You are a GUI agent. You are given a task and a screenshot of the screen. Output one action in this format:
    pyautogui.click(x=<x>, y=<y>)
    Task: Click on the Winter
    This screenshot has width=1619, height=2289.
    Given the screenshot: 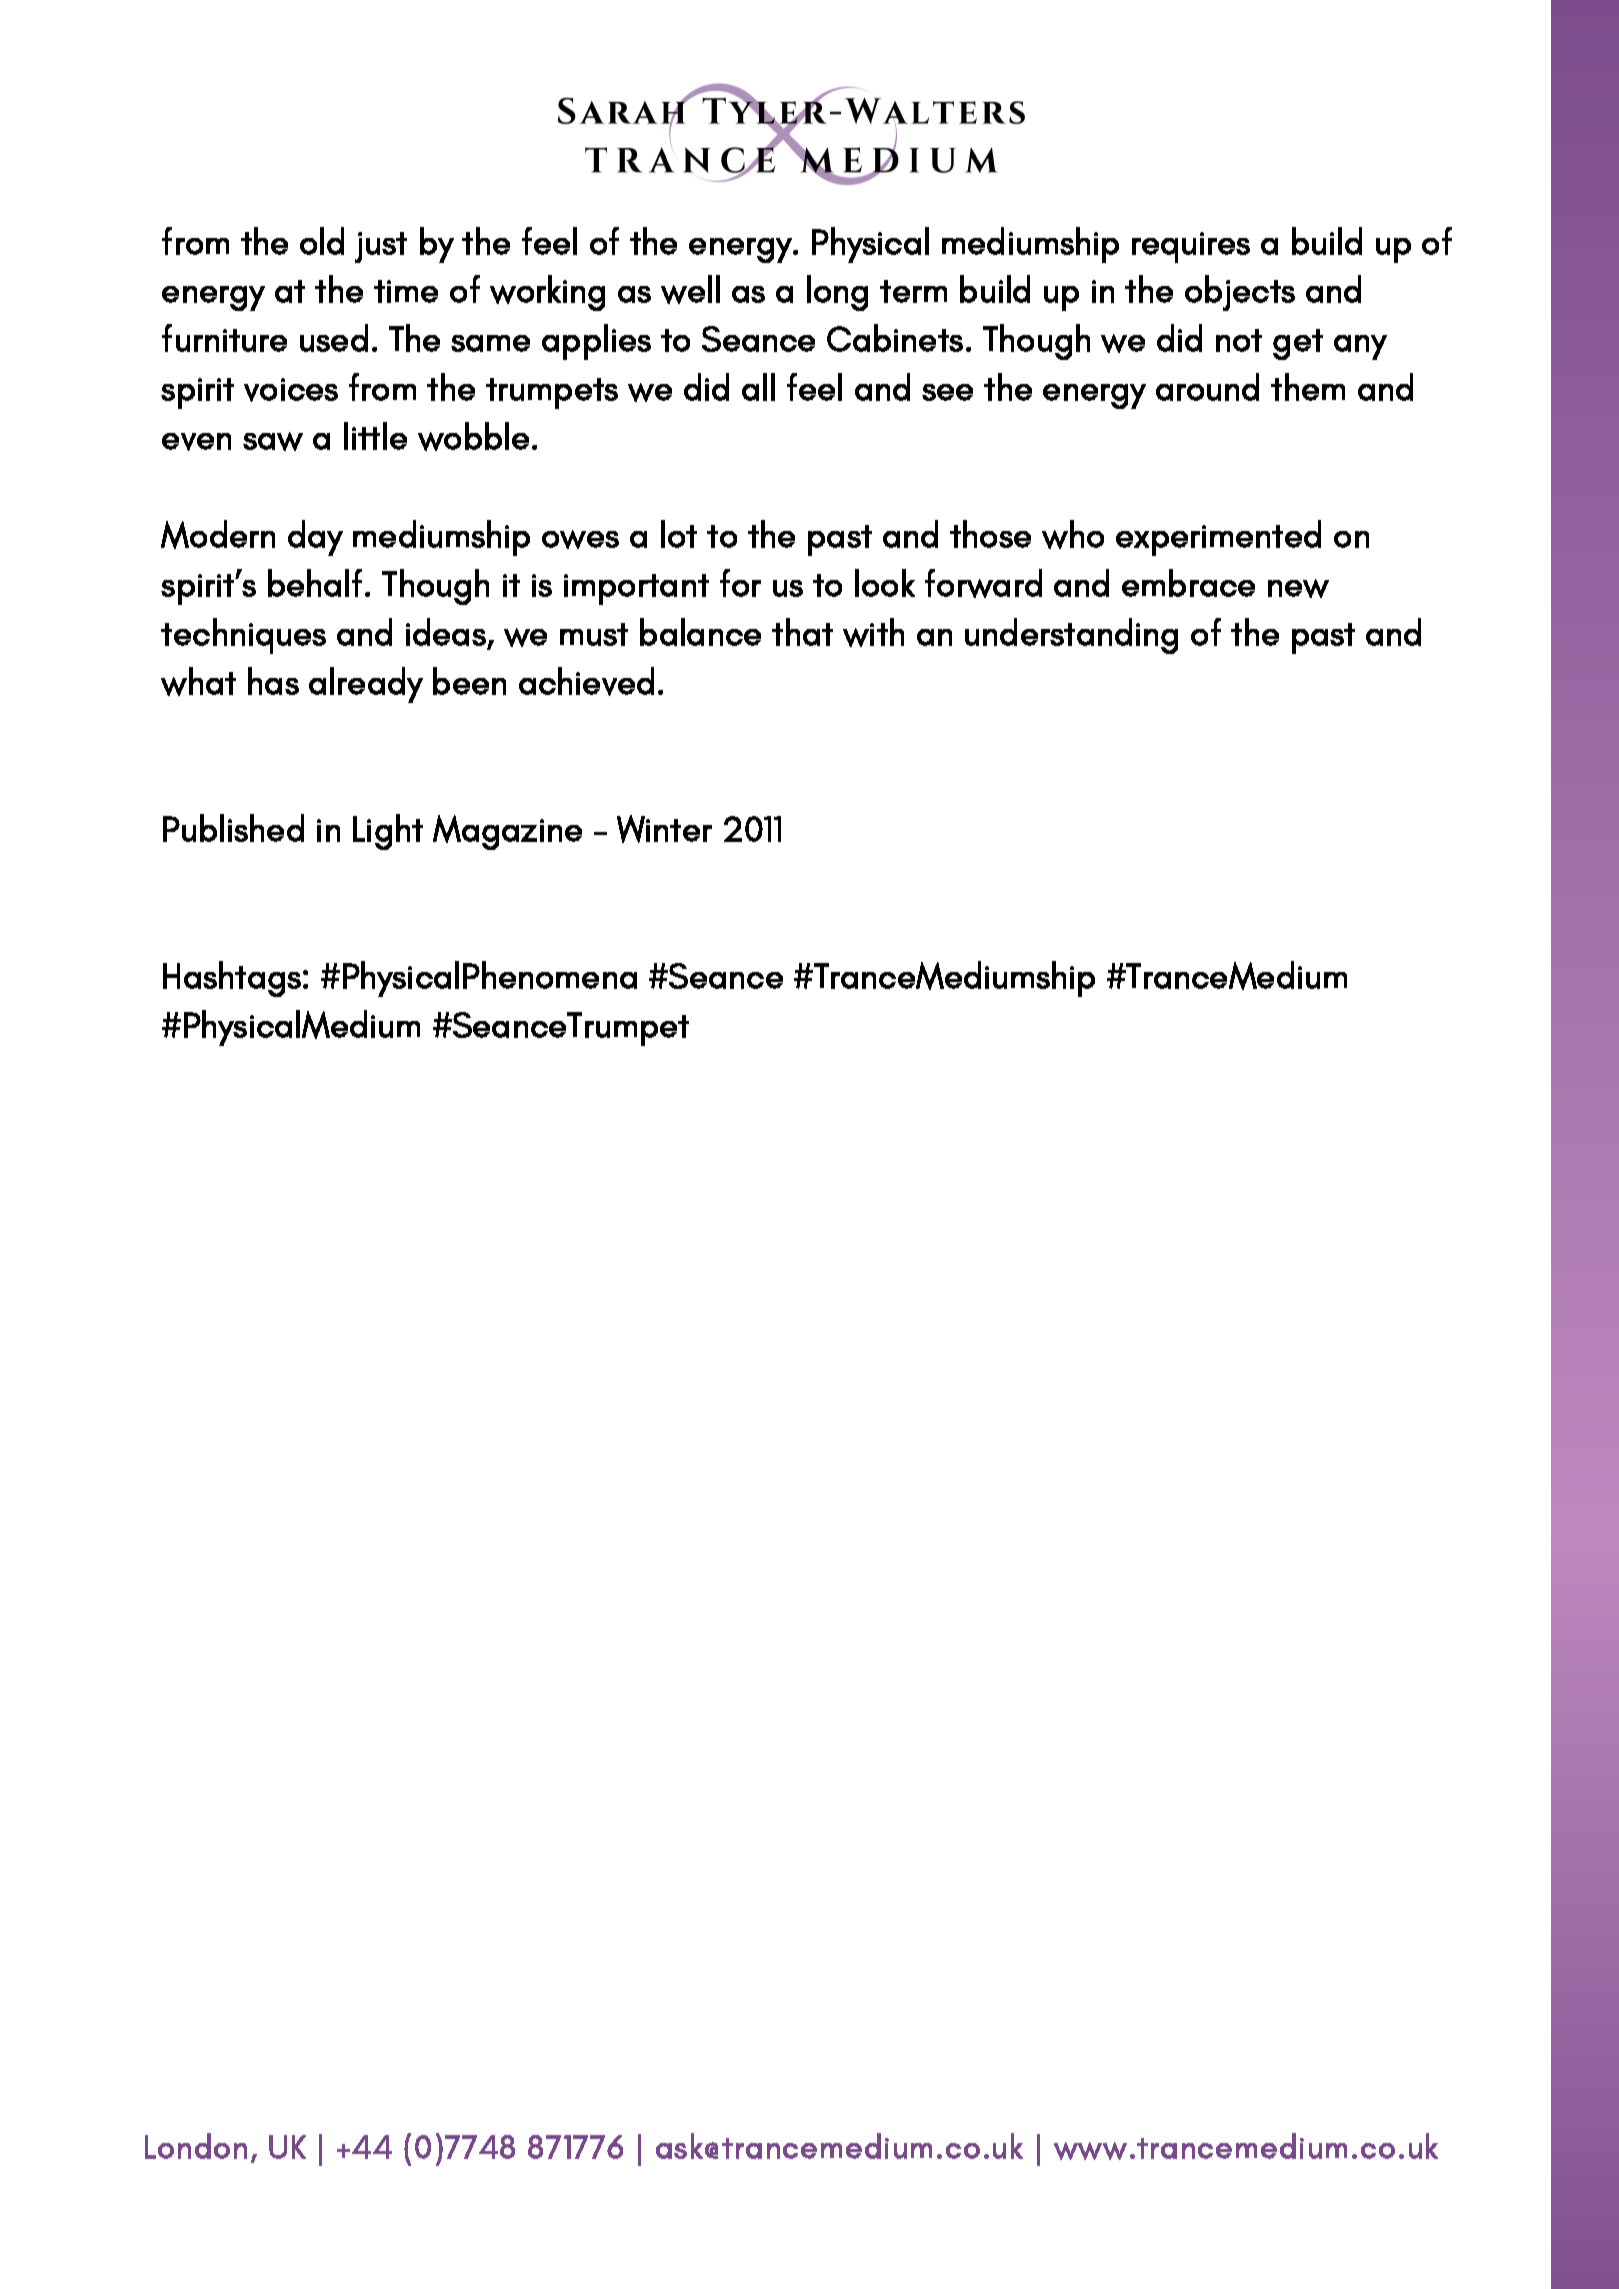 What is the action you would take?
    pyautogui.click(x=664, y=829)
